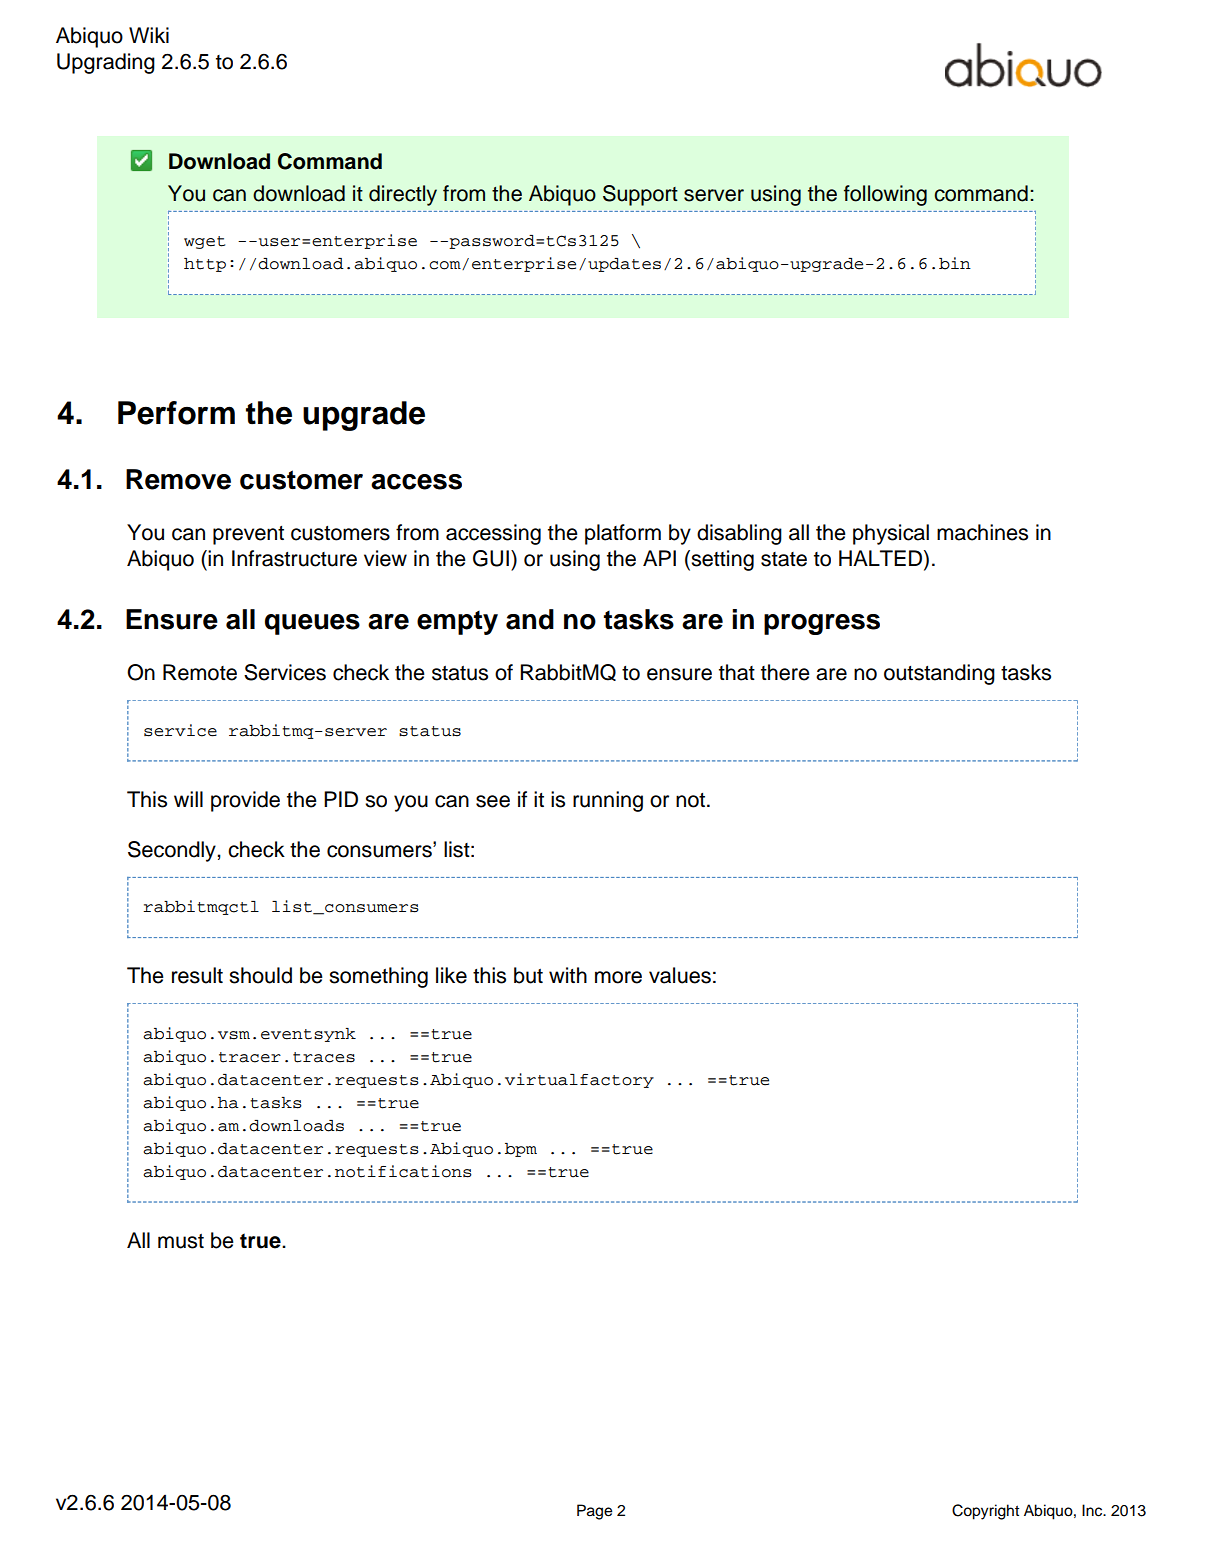 The height and width of the screenshot is (1559, 1205). What do you see at coordinates (982, 532) in the screenshot?
I see `machines` at bounding box center [982, 532].
